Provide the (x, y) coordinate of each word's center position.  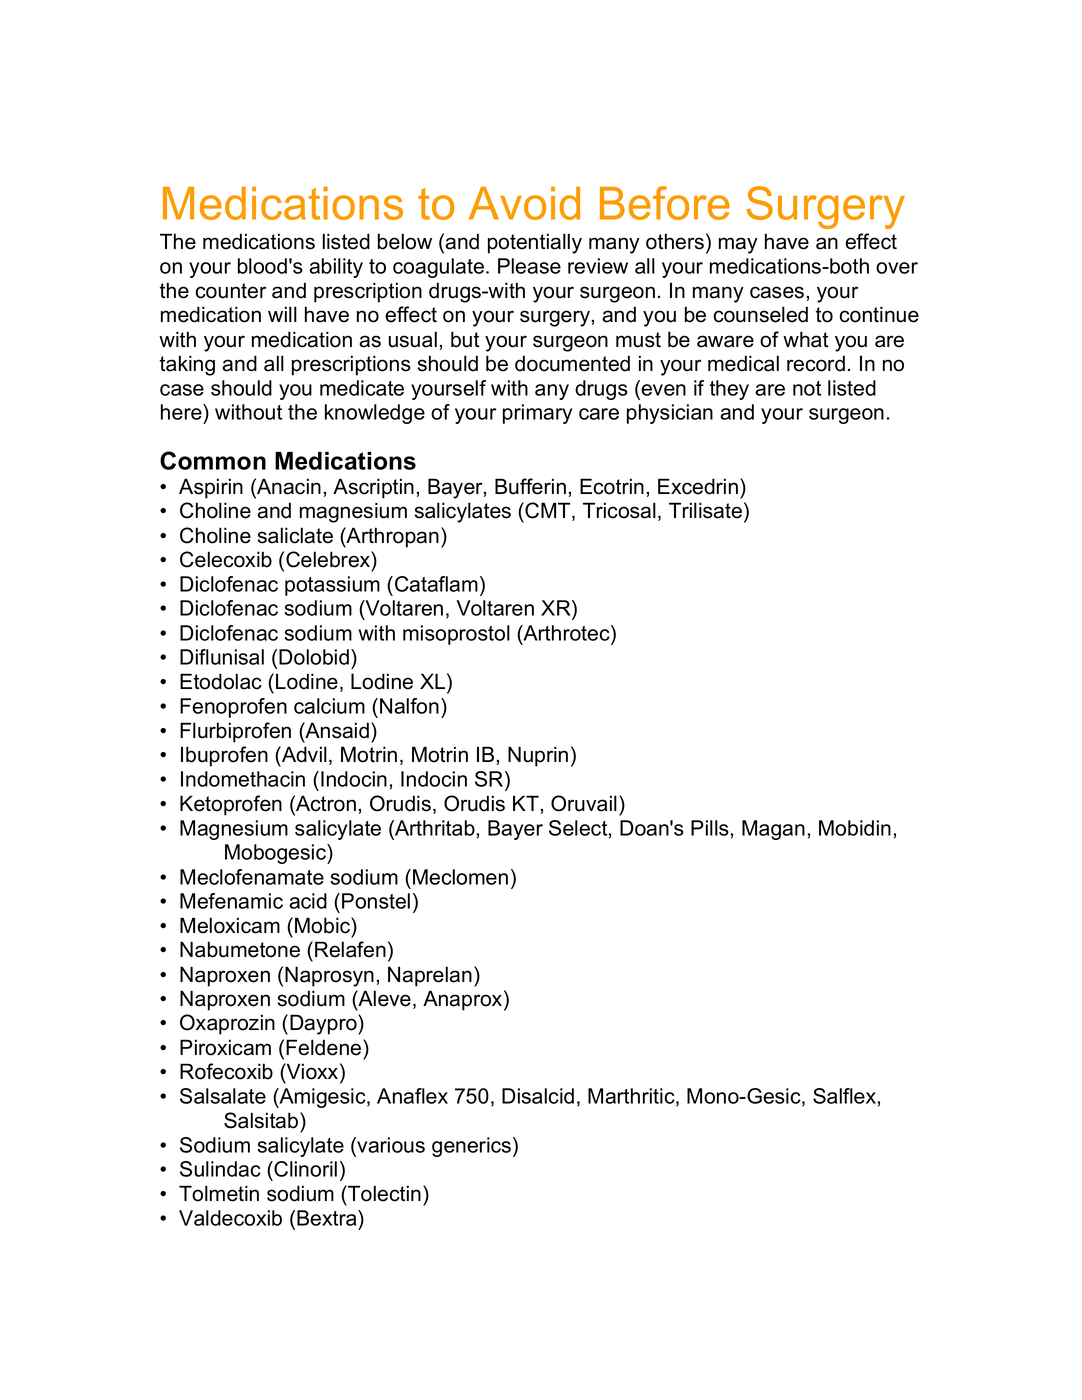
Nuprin (538, 756)
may (738, 245)
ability (336, 268)
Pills (710, 828)
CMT (549, 511)
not (807, 388)
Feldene (325, 1047)
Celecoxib (226, 559)
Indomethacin (243, 779)
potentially (535, 243)
